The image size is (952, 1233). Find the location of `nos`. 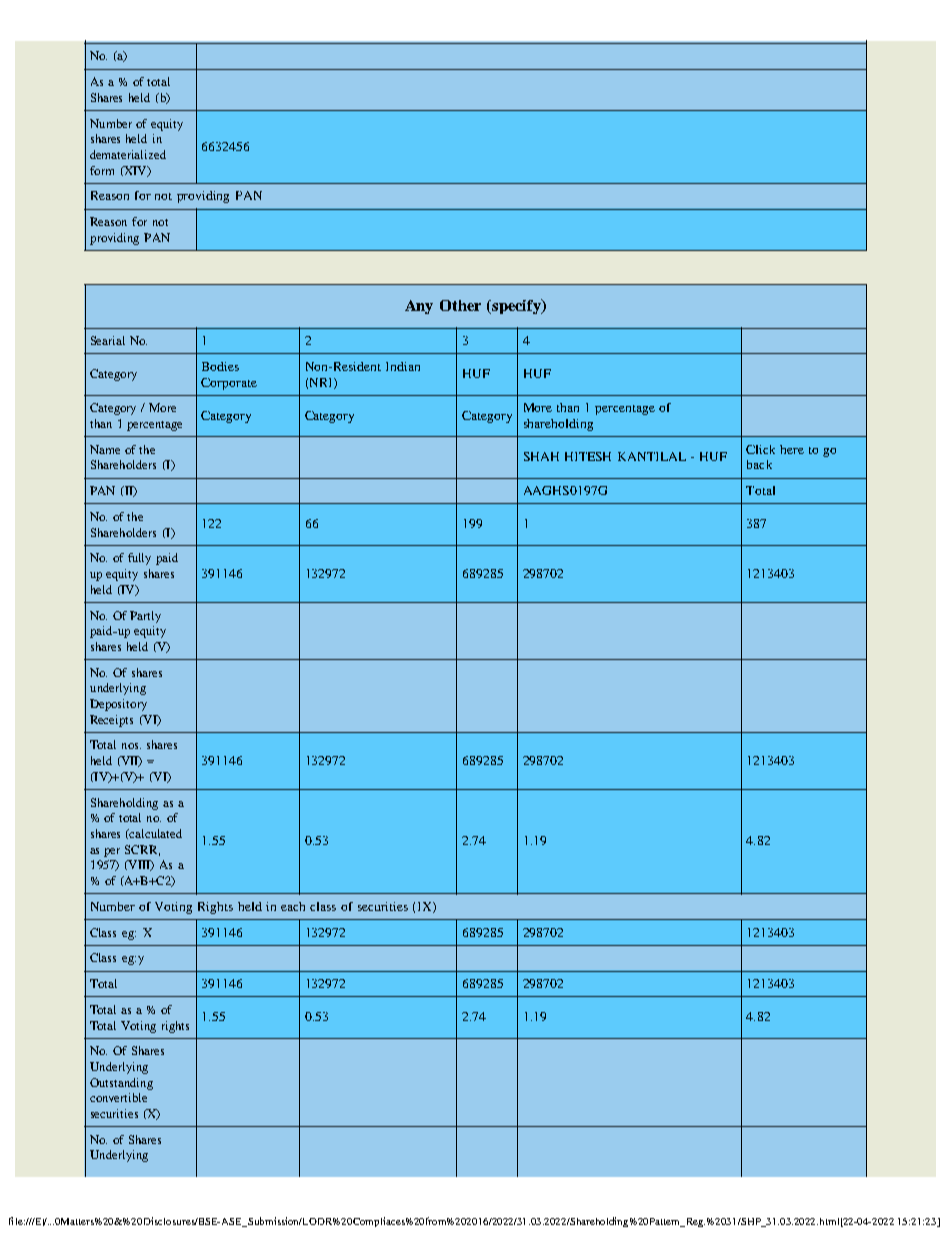

nos is located at coordinates (131, 746).
